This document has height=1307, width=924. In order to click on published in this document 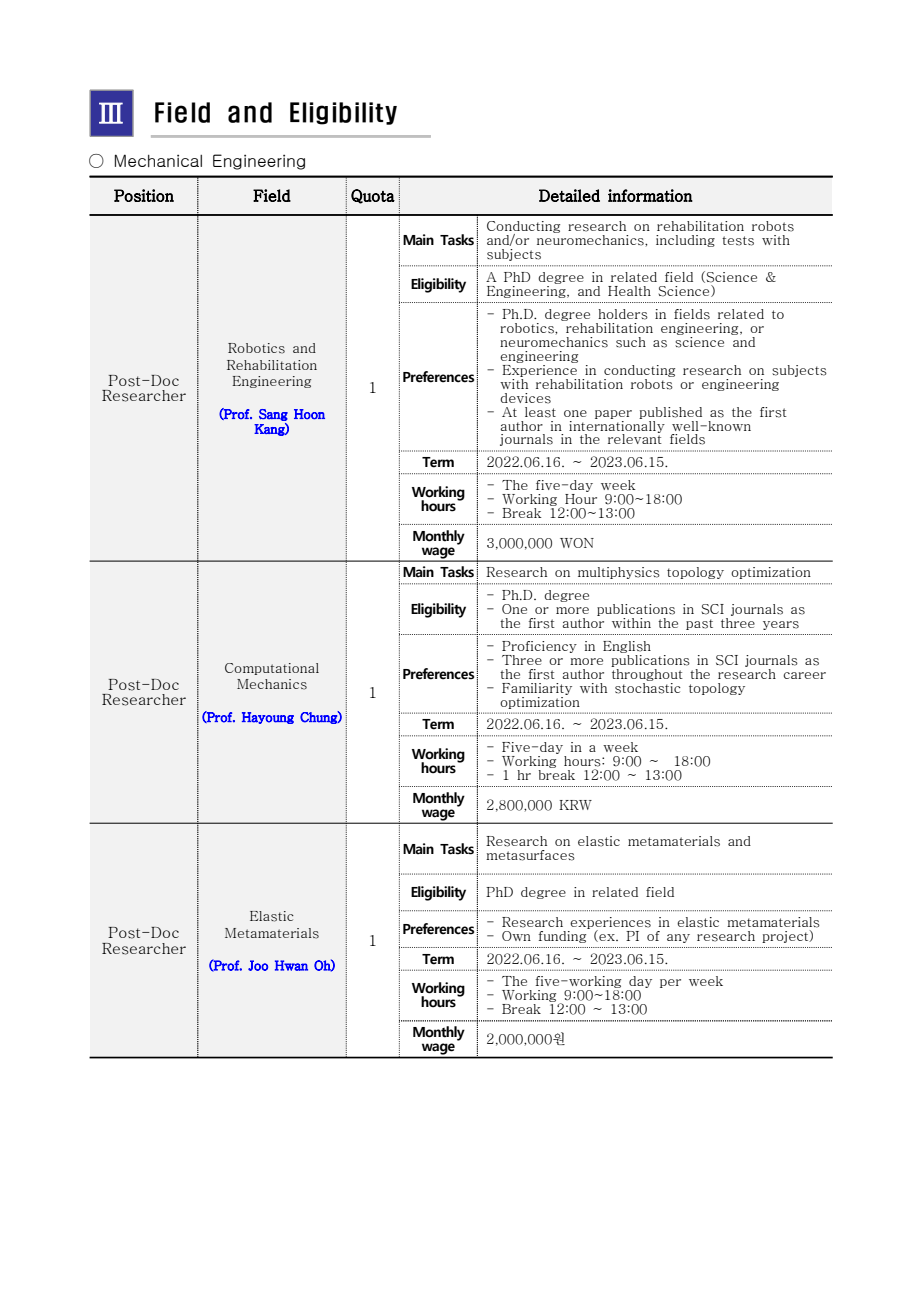, I will do `click(670, 413)`.
